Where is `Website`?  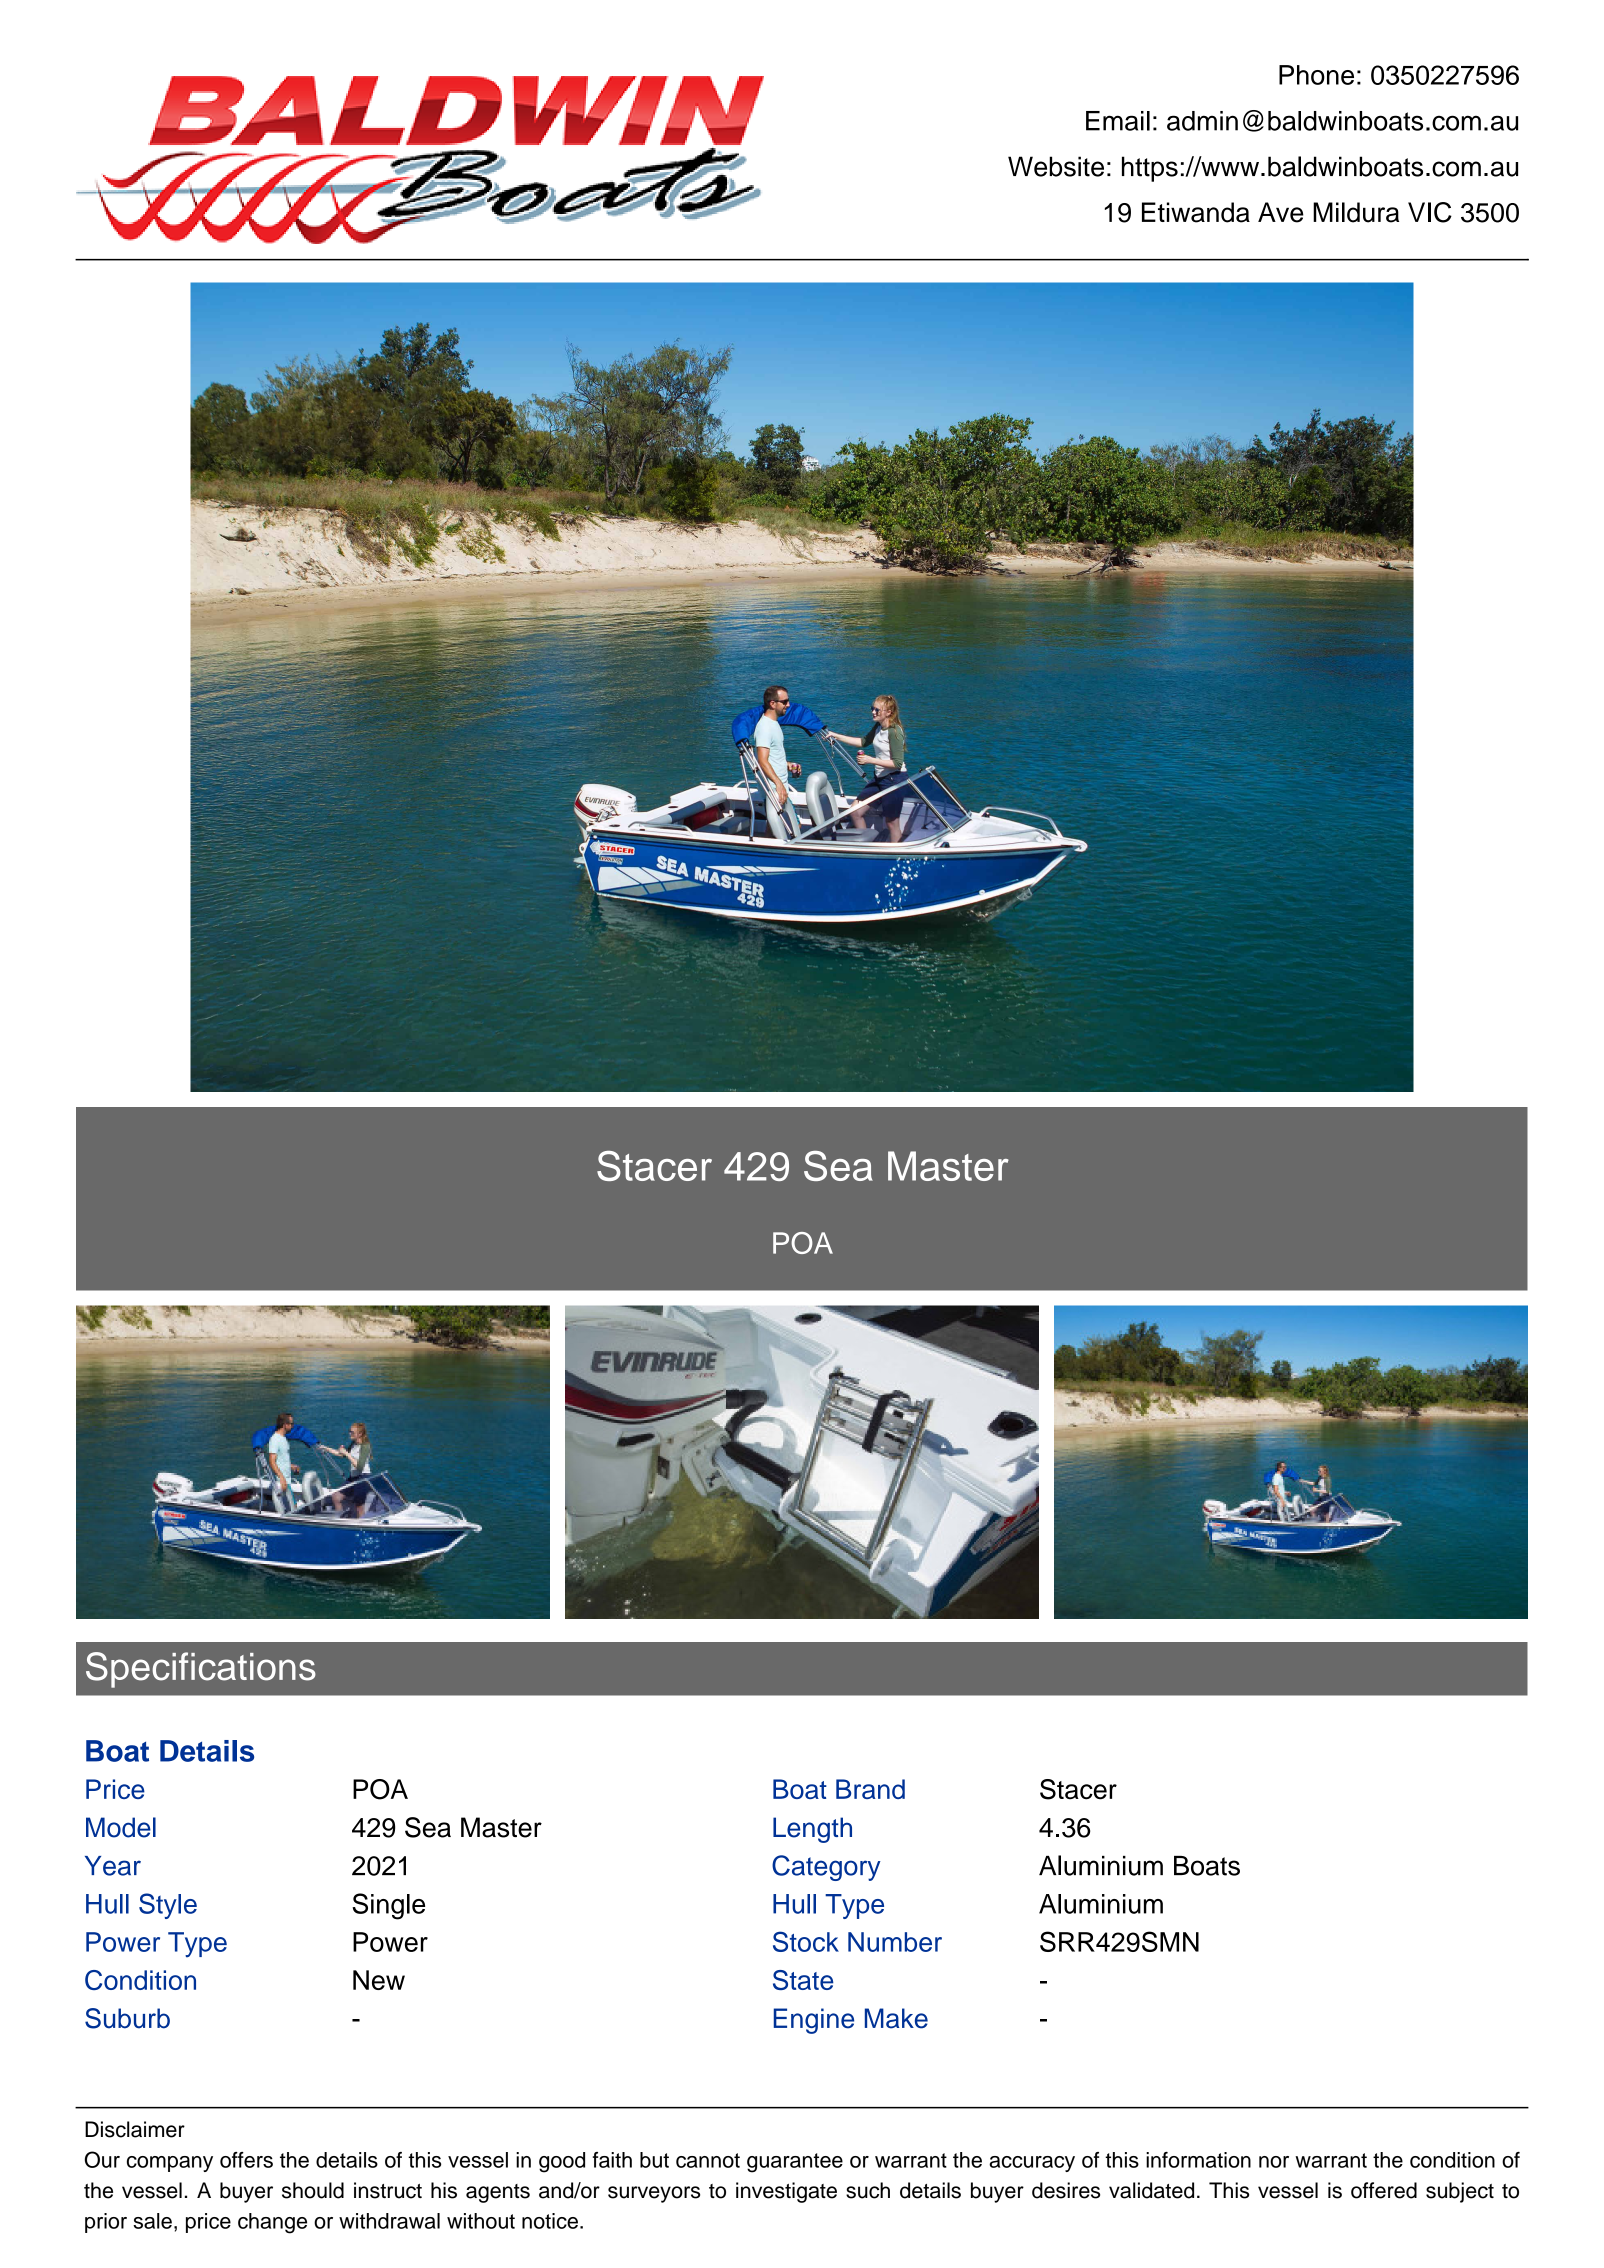
Website is located at coordinates (1056, 166).
